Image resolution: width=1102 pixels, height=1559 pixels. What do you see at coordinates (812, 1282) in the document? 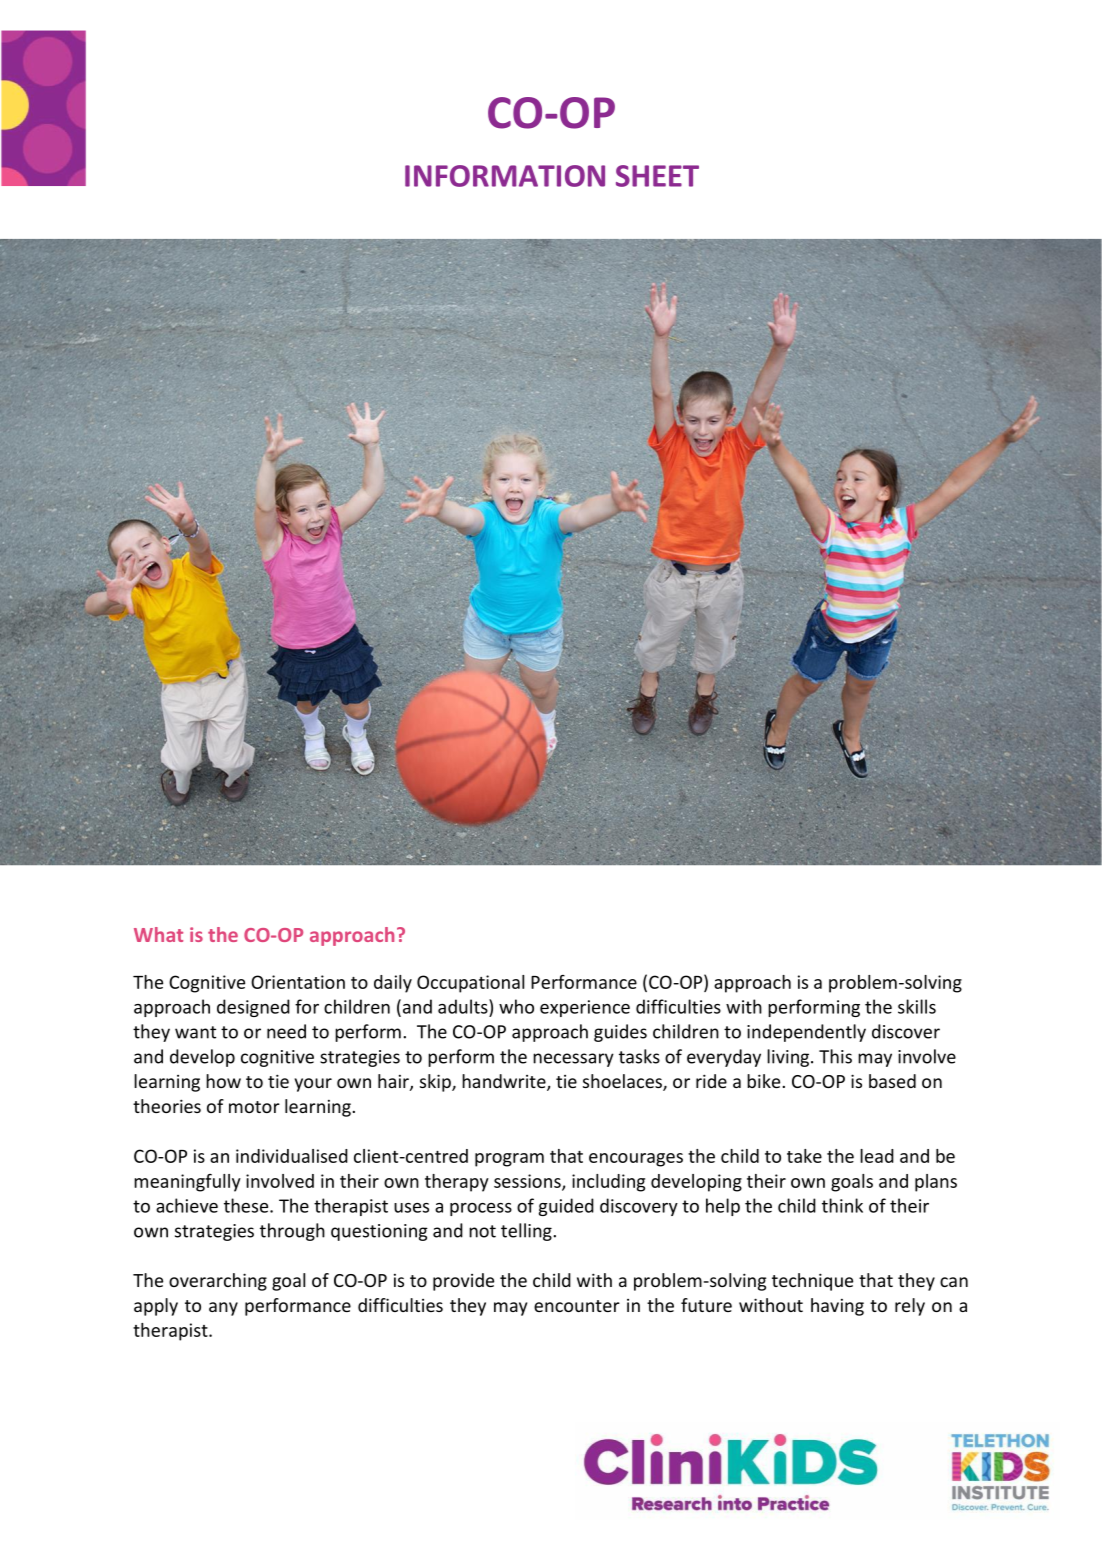
I see `technique` at bounding box center [812, 1282].
